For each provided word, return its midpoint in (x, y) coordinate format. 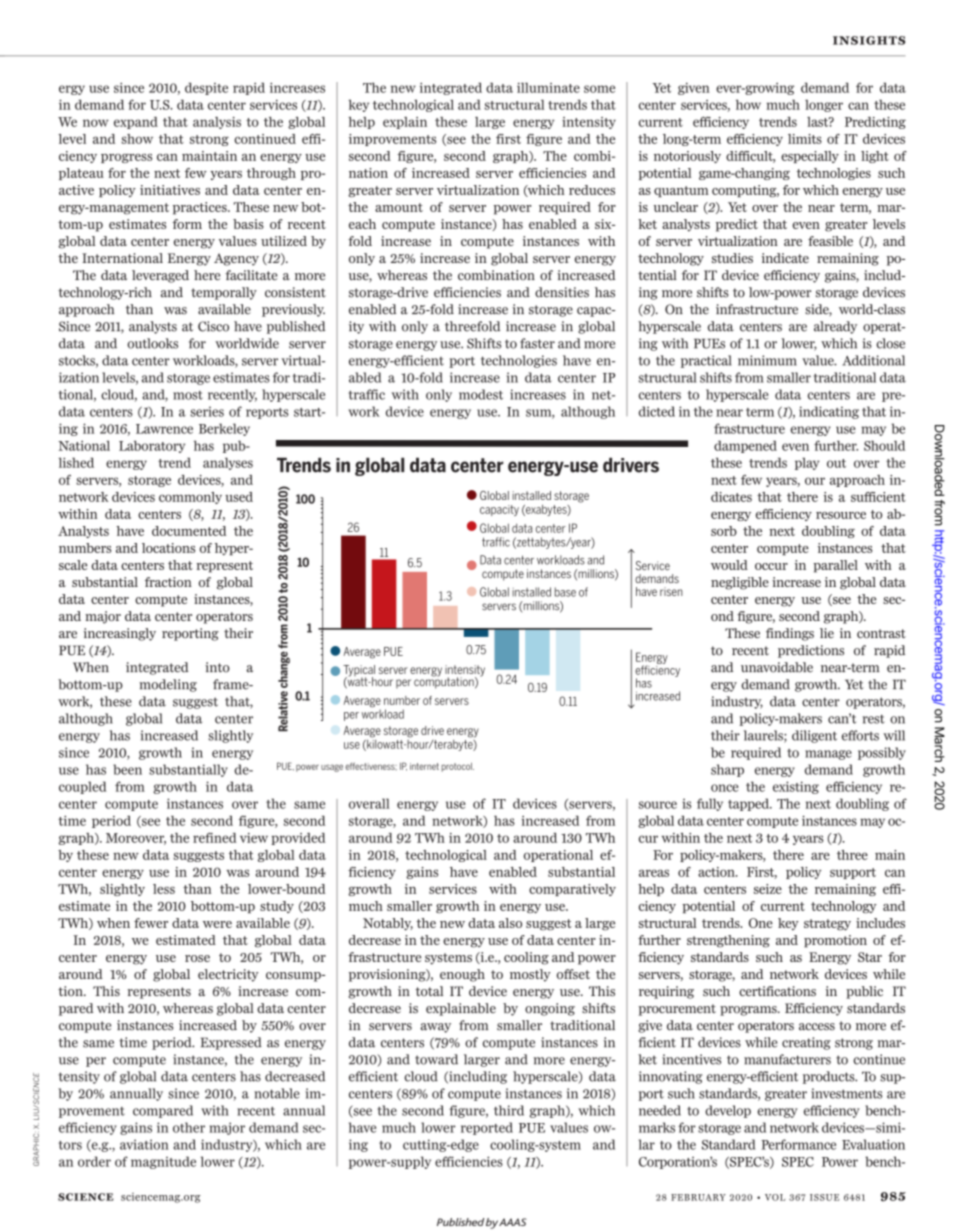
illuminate (548, 87)
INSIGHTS (869, 40)
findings (790, 634)
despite (206, 88)
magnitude (163, 1162)
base (565, 592)
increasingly (120, 634)
